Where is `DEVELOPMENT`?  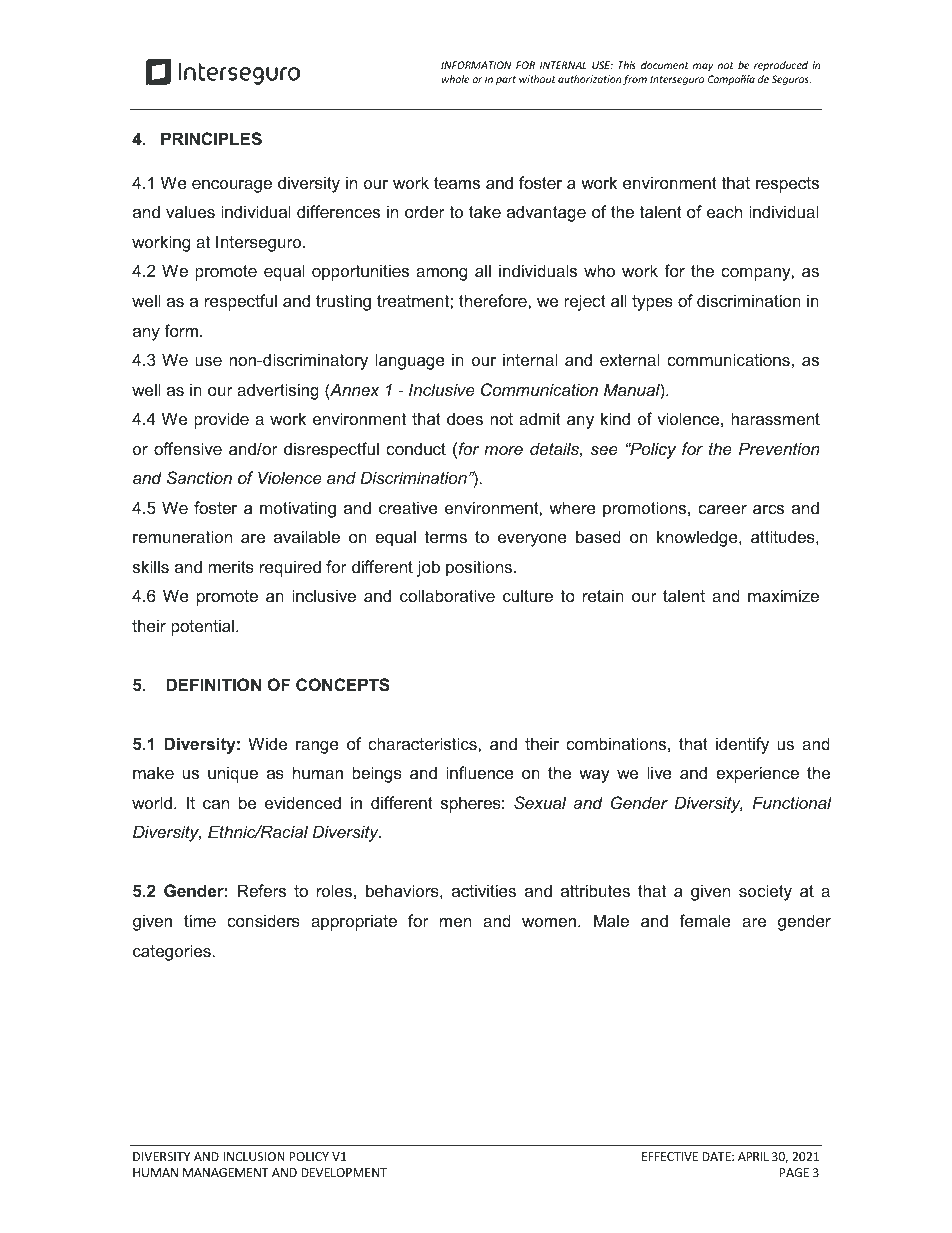 DEVELOPMENT is located at coordinates (344, 1172).
